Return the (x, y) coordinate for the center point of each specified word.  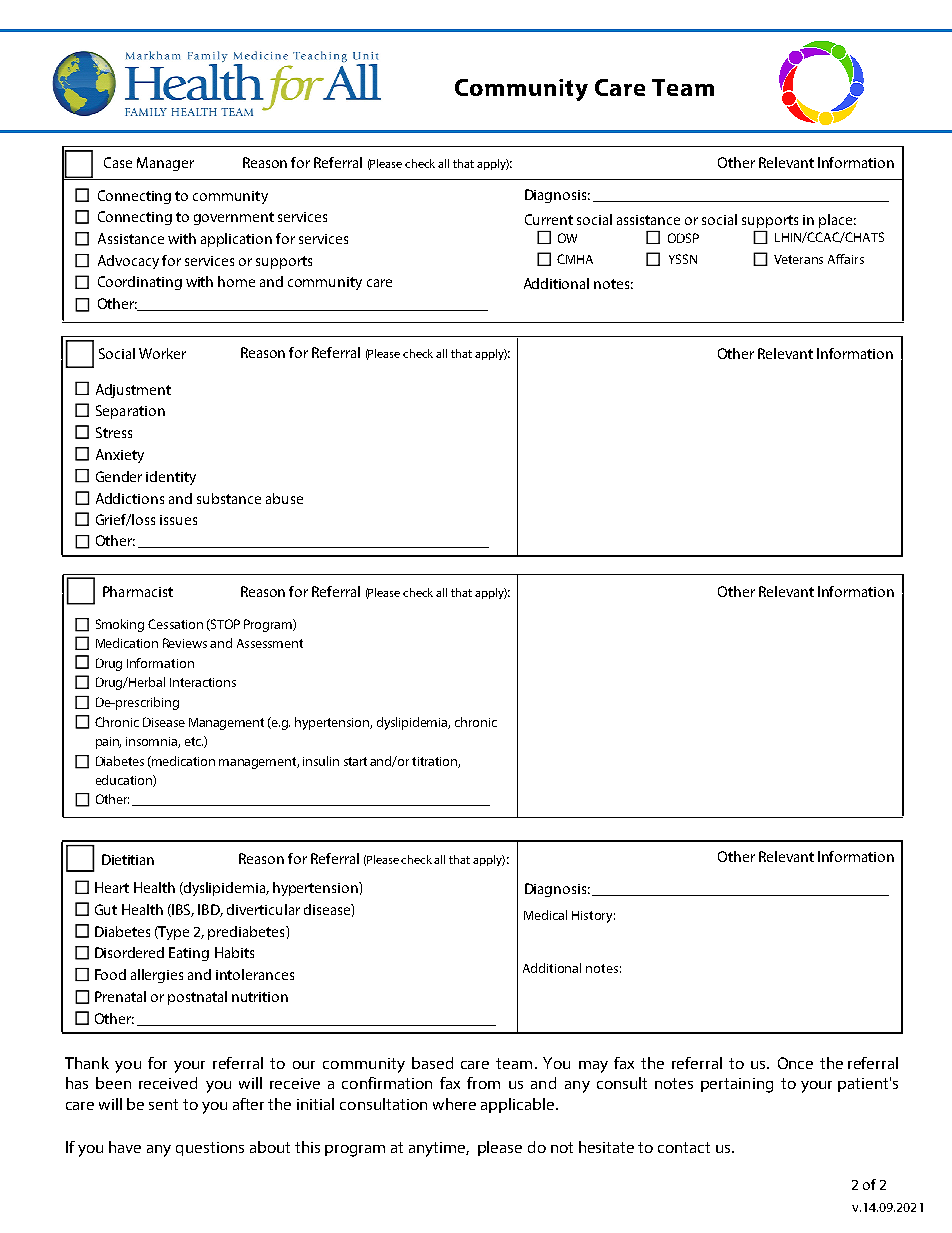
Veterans (798, 259)
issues (178, 520)
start (355, 761)
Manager (165, 164)
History (593, 917)
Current (549, 219)
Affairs (846, 259)
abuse (284, 498)
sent (163, 1104)
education (125, 781)
